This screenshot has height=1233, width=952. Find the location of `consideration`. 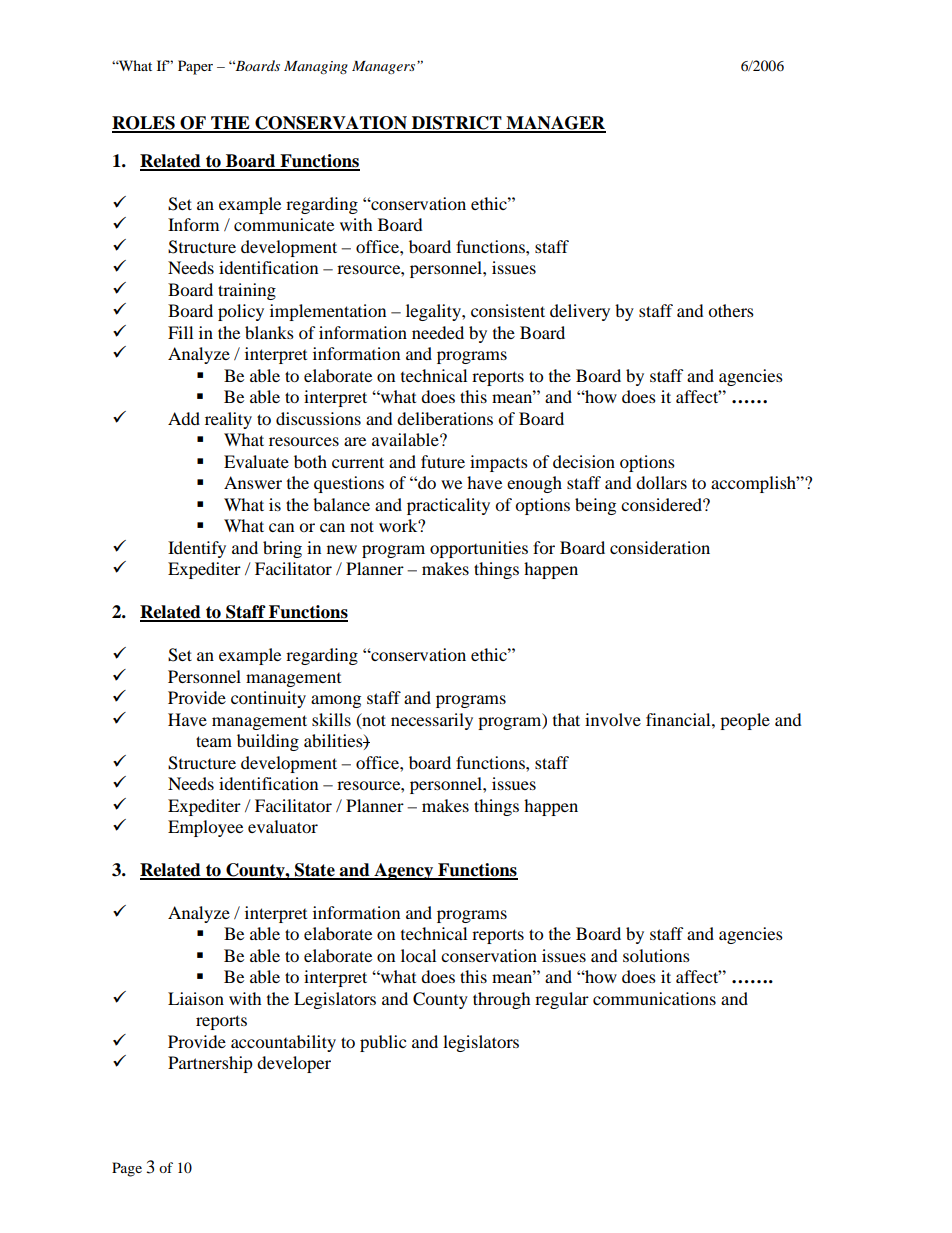

consideration is located at coordinates (660, 547).
